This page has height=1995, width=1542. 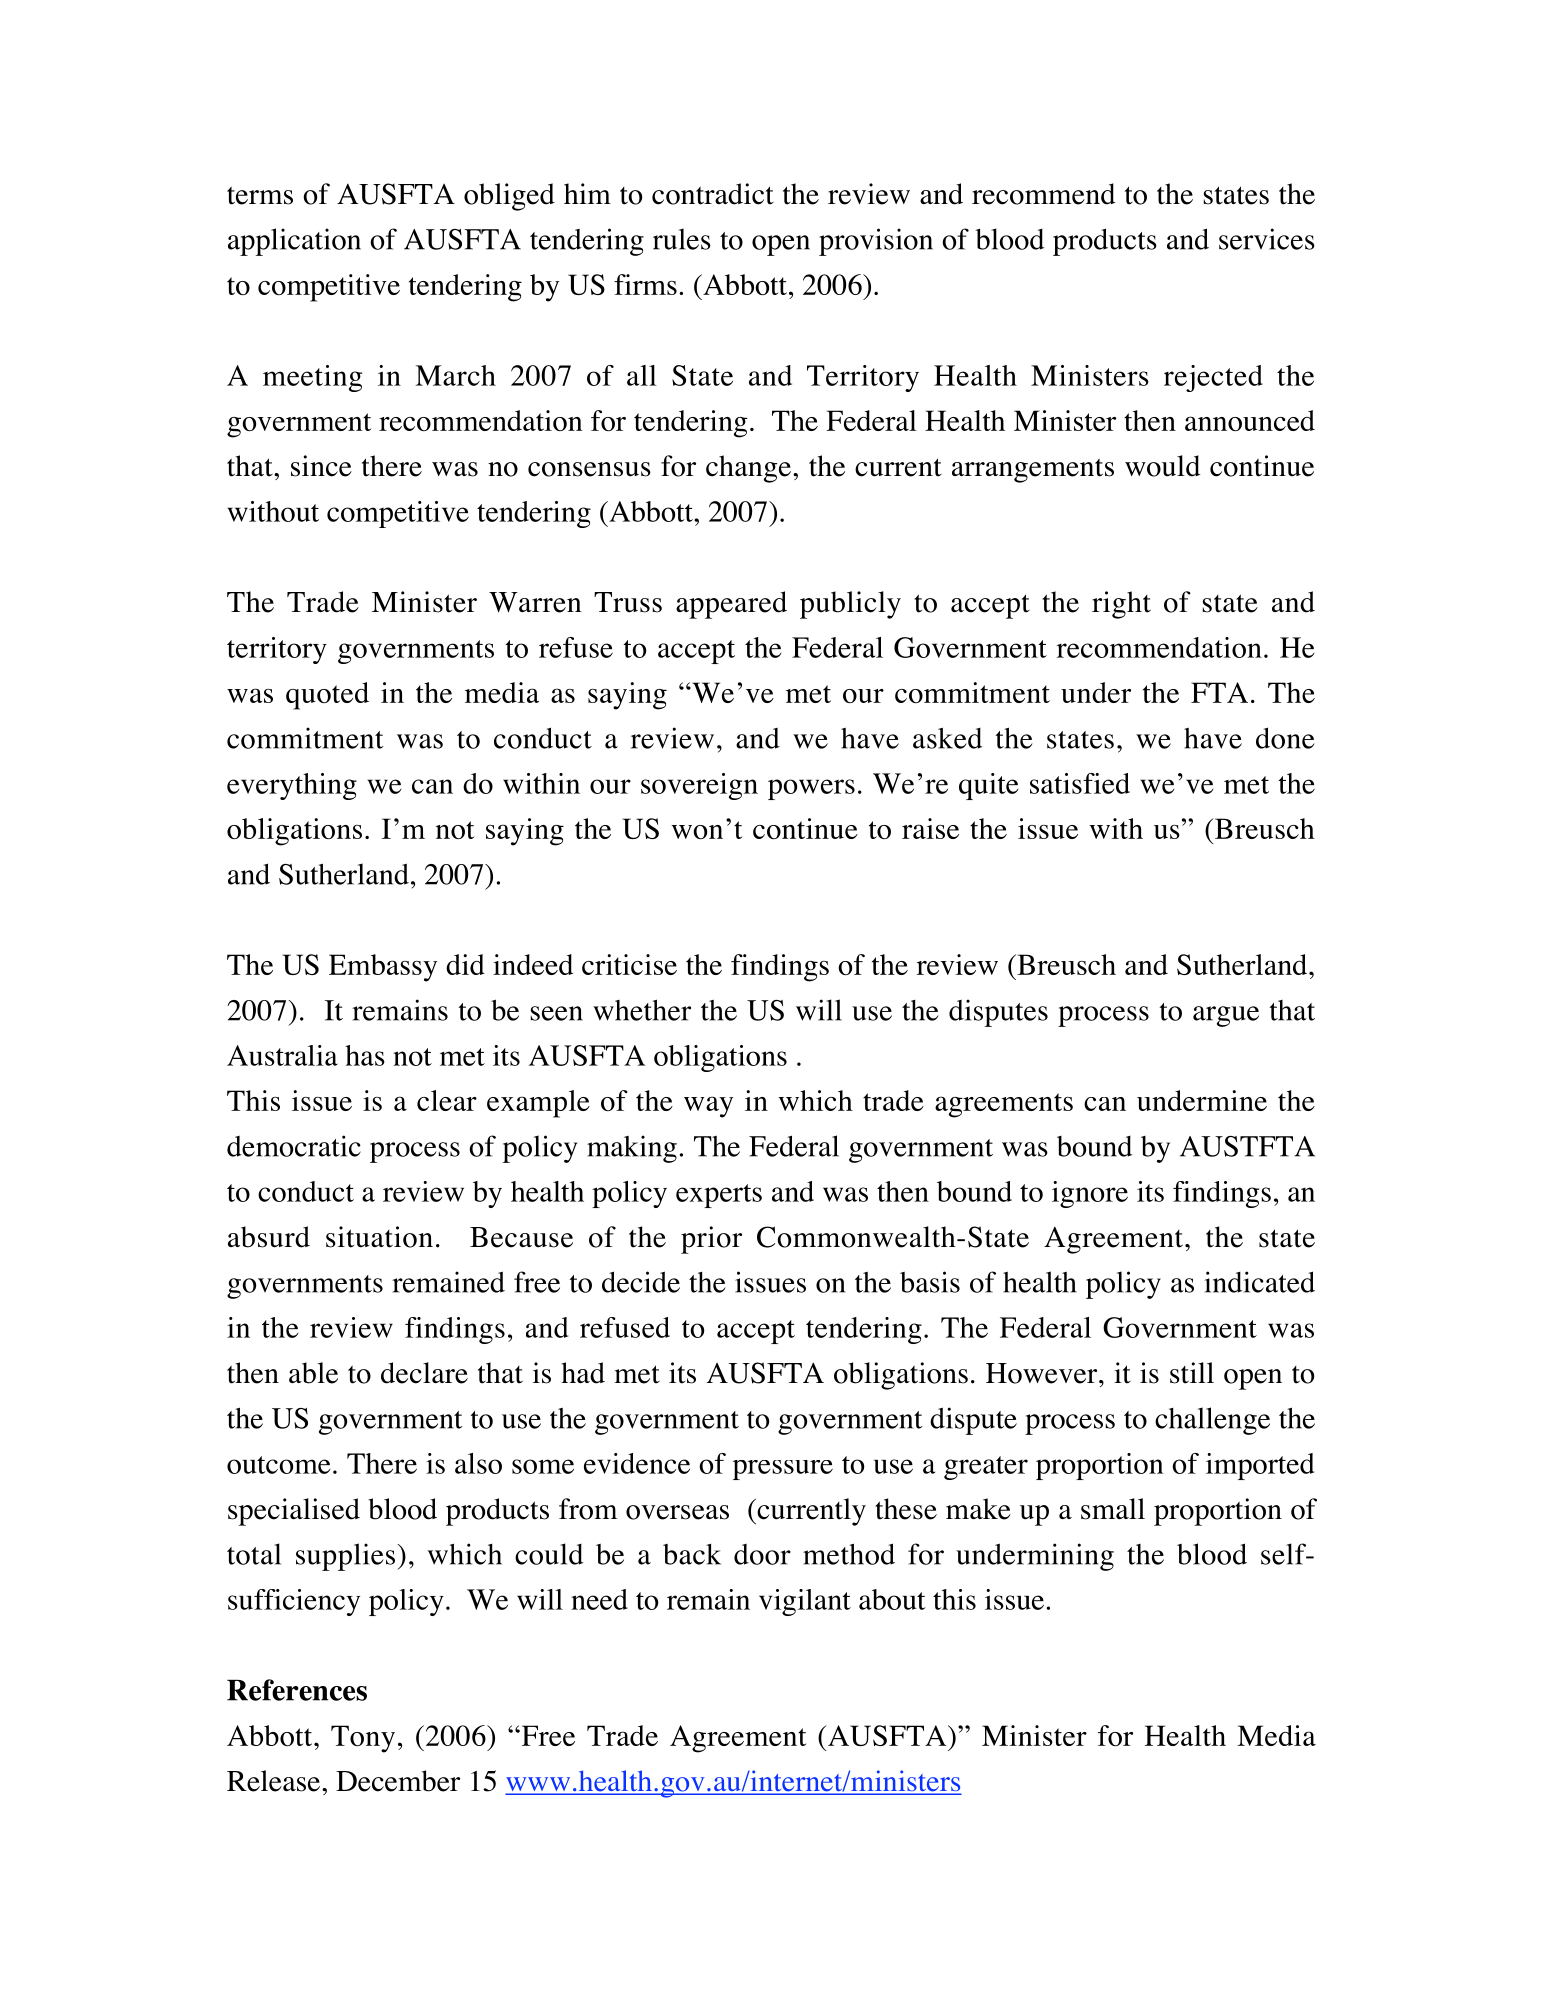 I want to click on application, so click(x=294, y=242).
